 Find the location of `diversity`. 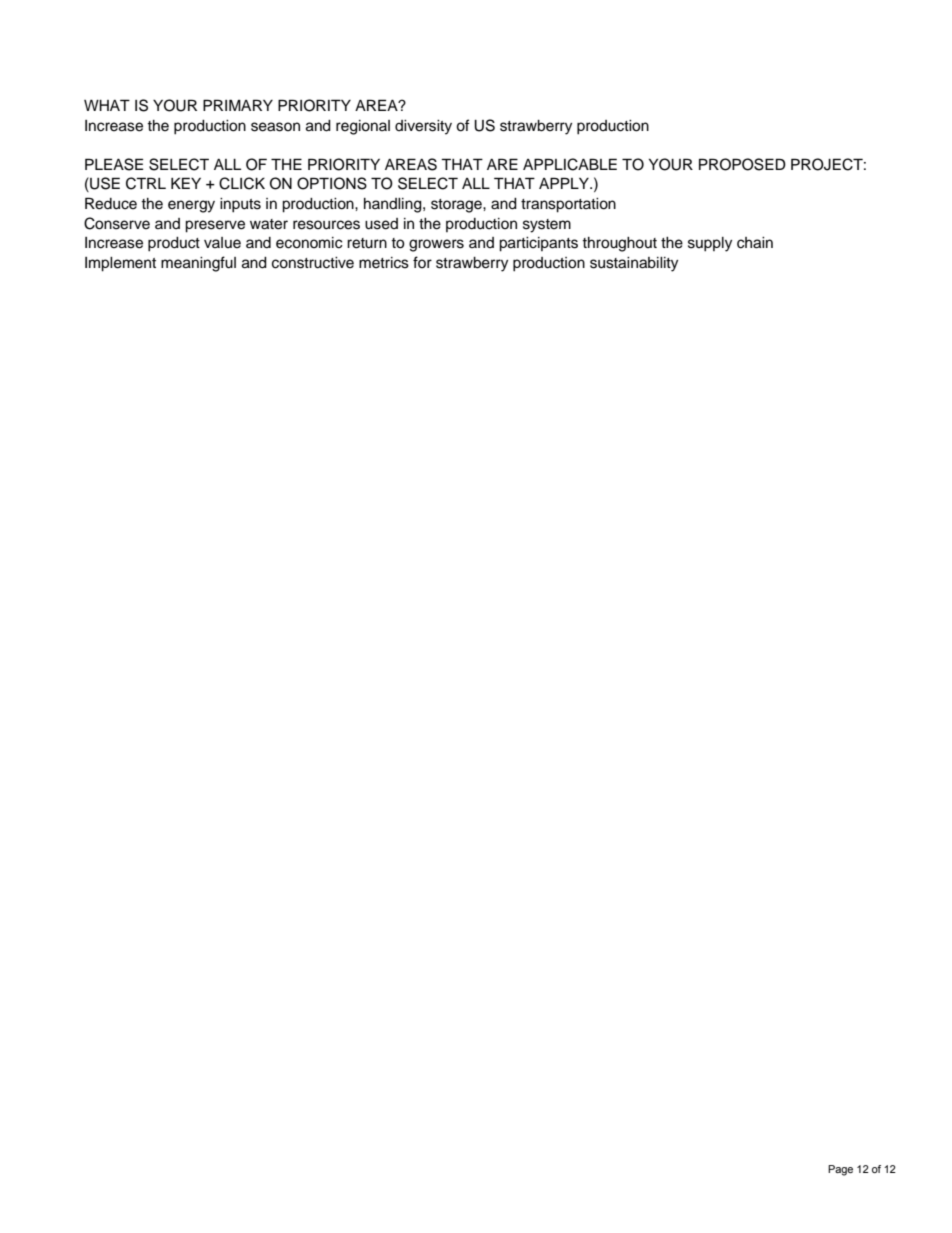

diversity is located at coordinates (423, 127).
